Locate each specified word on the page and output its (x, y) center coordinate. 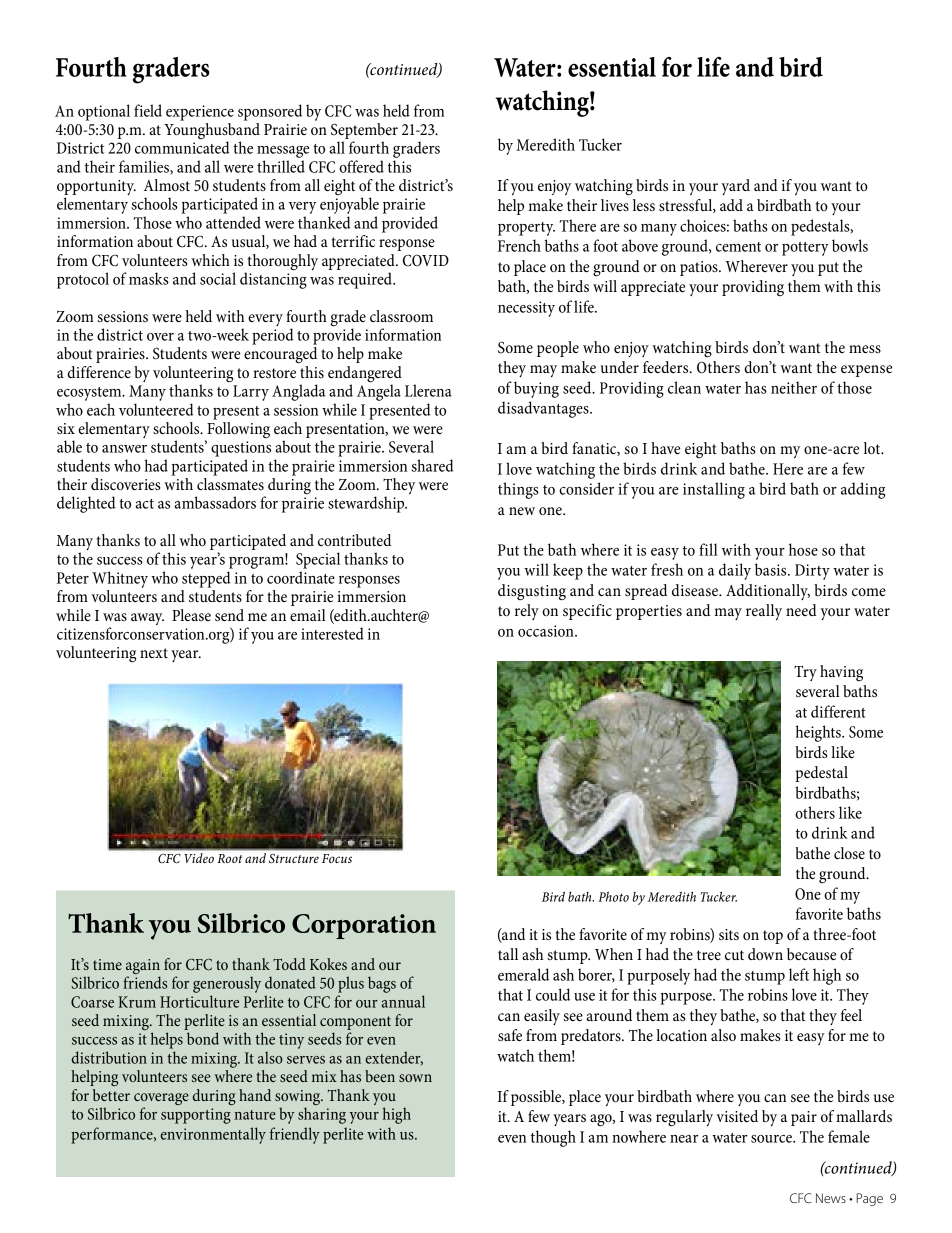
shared (432, 465)
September (364, 131)
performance (113, 1135)
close (849, 853)
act (144, 504)
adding (863, 490)
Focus (337, 858)
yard (735, 187)
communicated (182, 146)
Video (199, 858)
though (553, 1138)
